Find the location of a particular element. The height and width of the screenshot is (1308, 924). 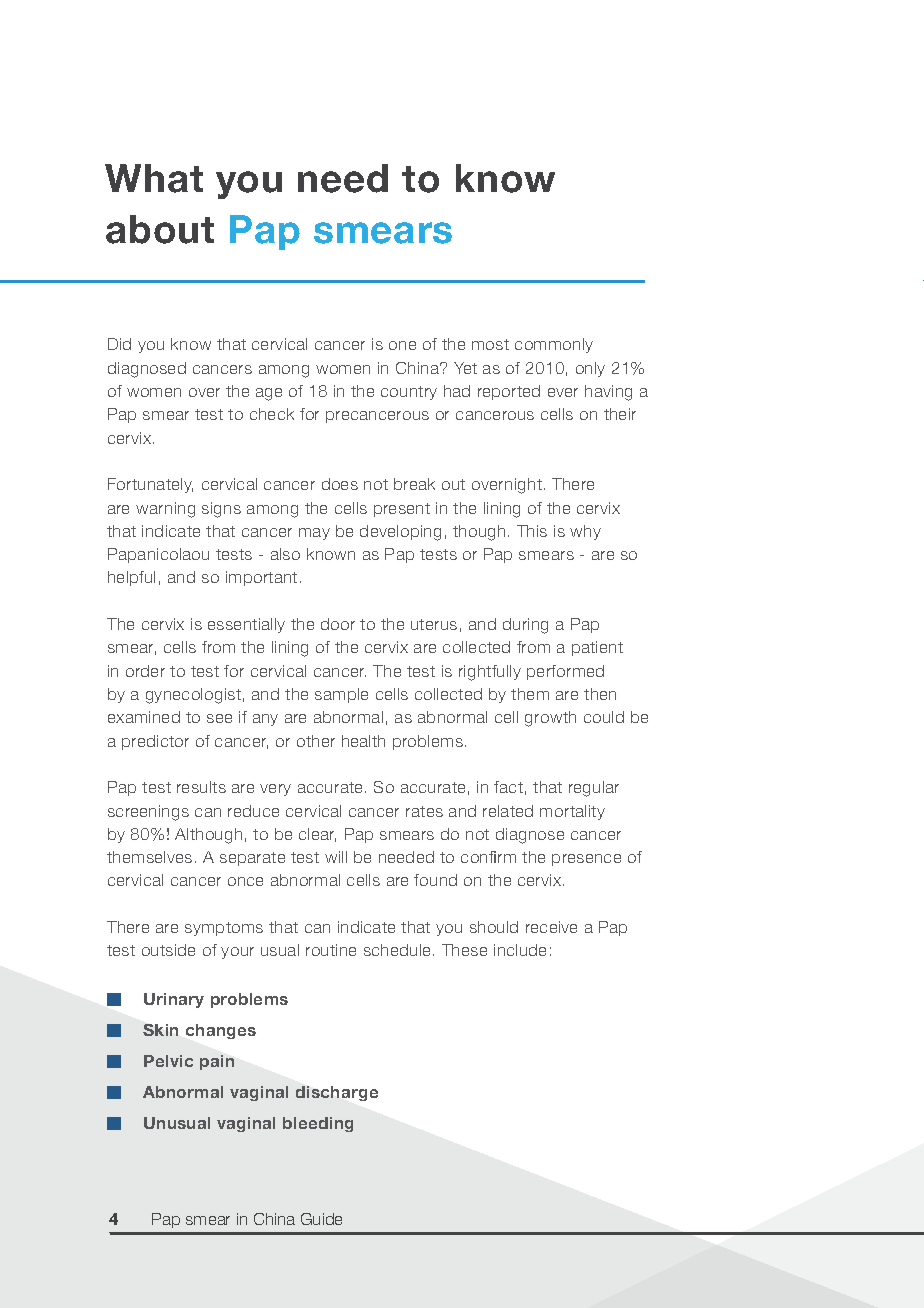

one is located at coordinates (402, 345).
